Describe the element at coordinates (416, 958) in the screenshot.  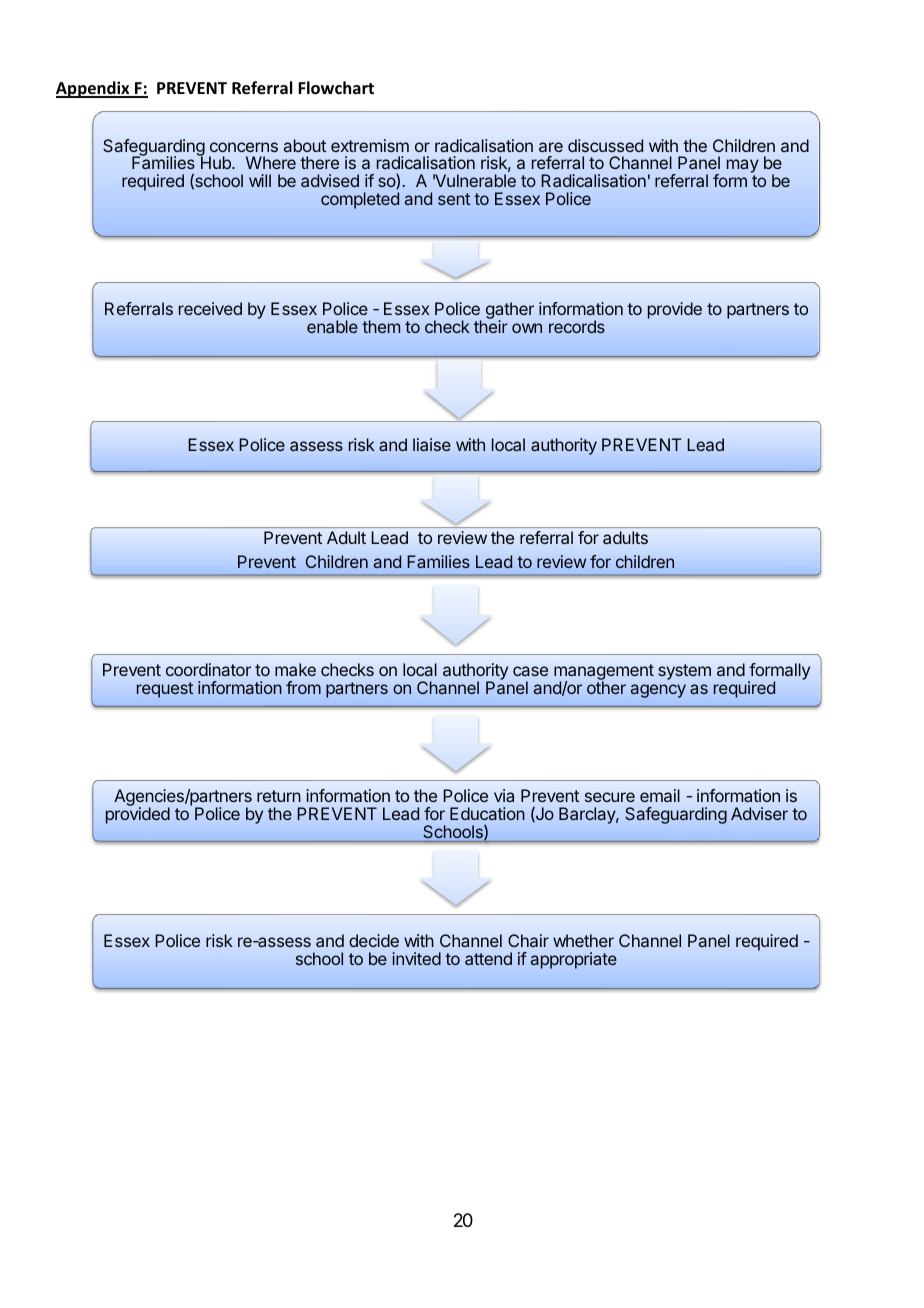
I see `invited` at that location.
